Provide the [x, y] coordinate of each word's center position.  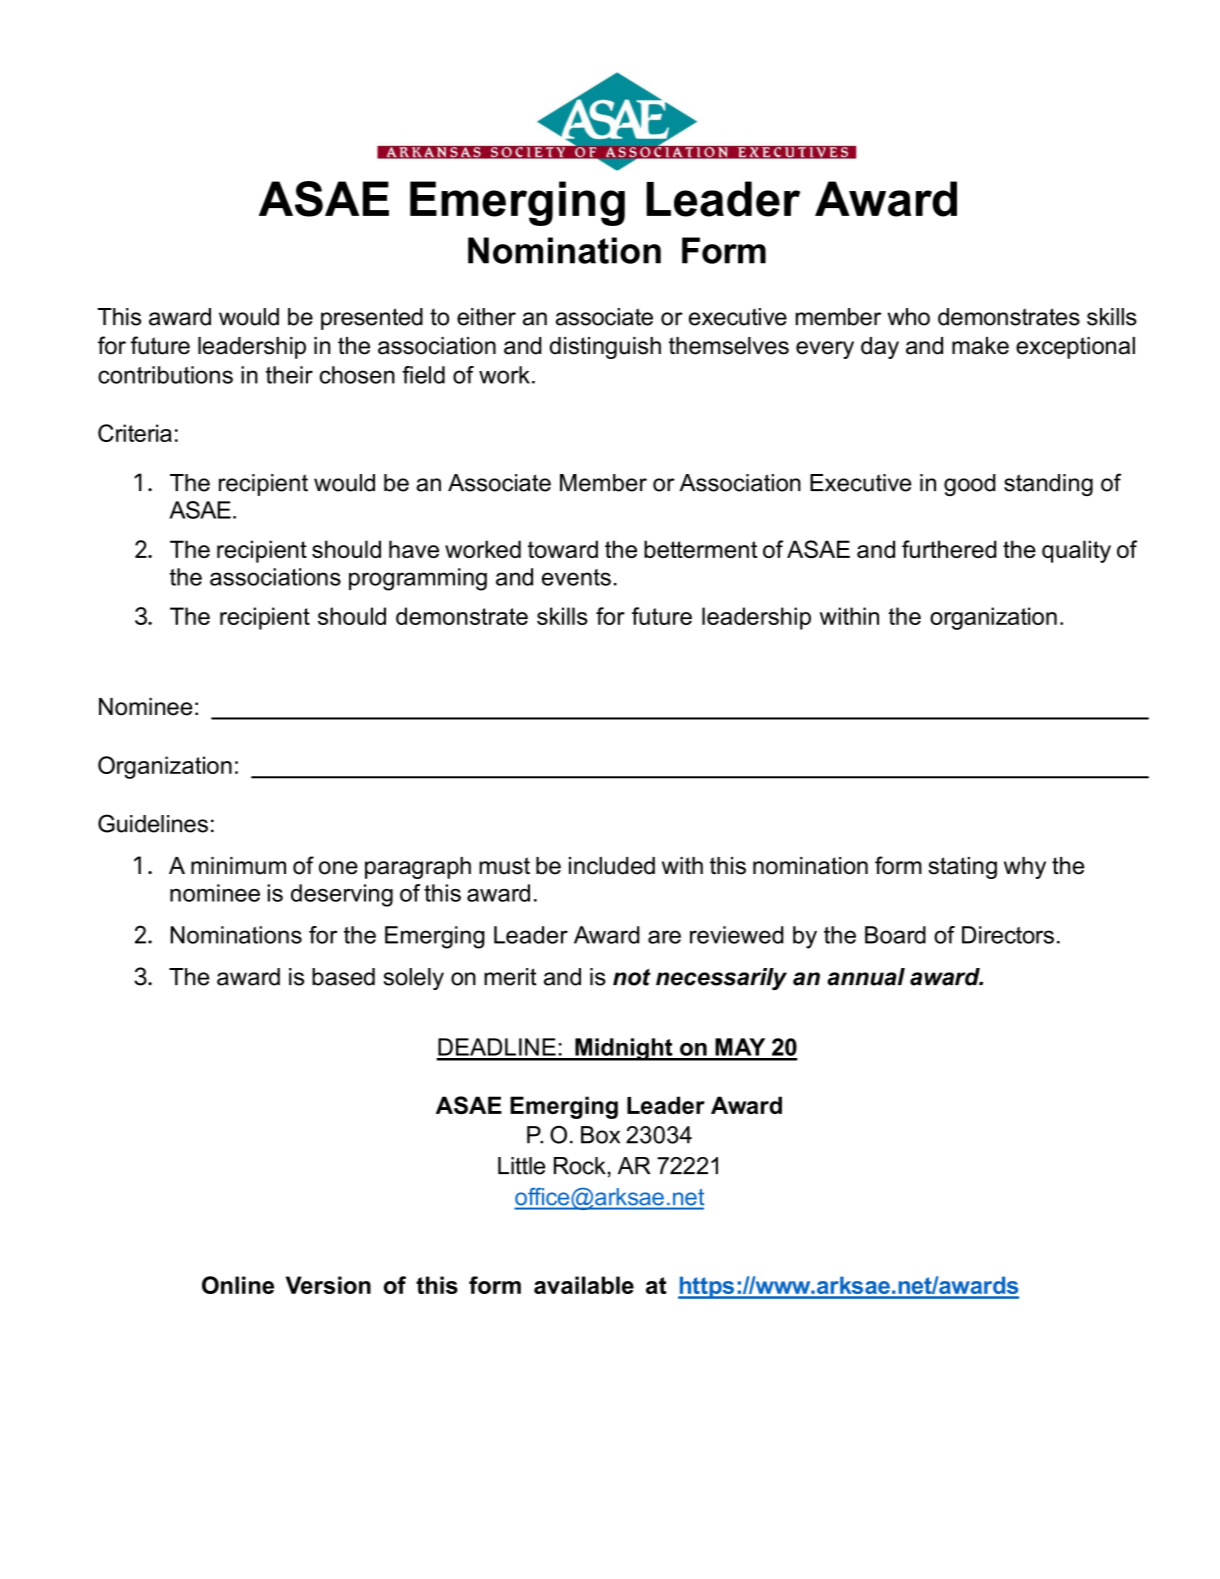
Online [238, 1285]
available [584, 1285]
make [980, 346]
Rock [580, 1166]
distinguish [605, 348]
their [289, 375]
